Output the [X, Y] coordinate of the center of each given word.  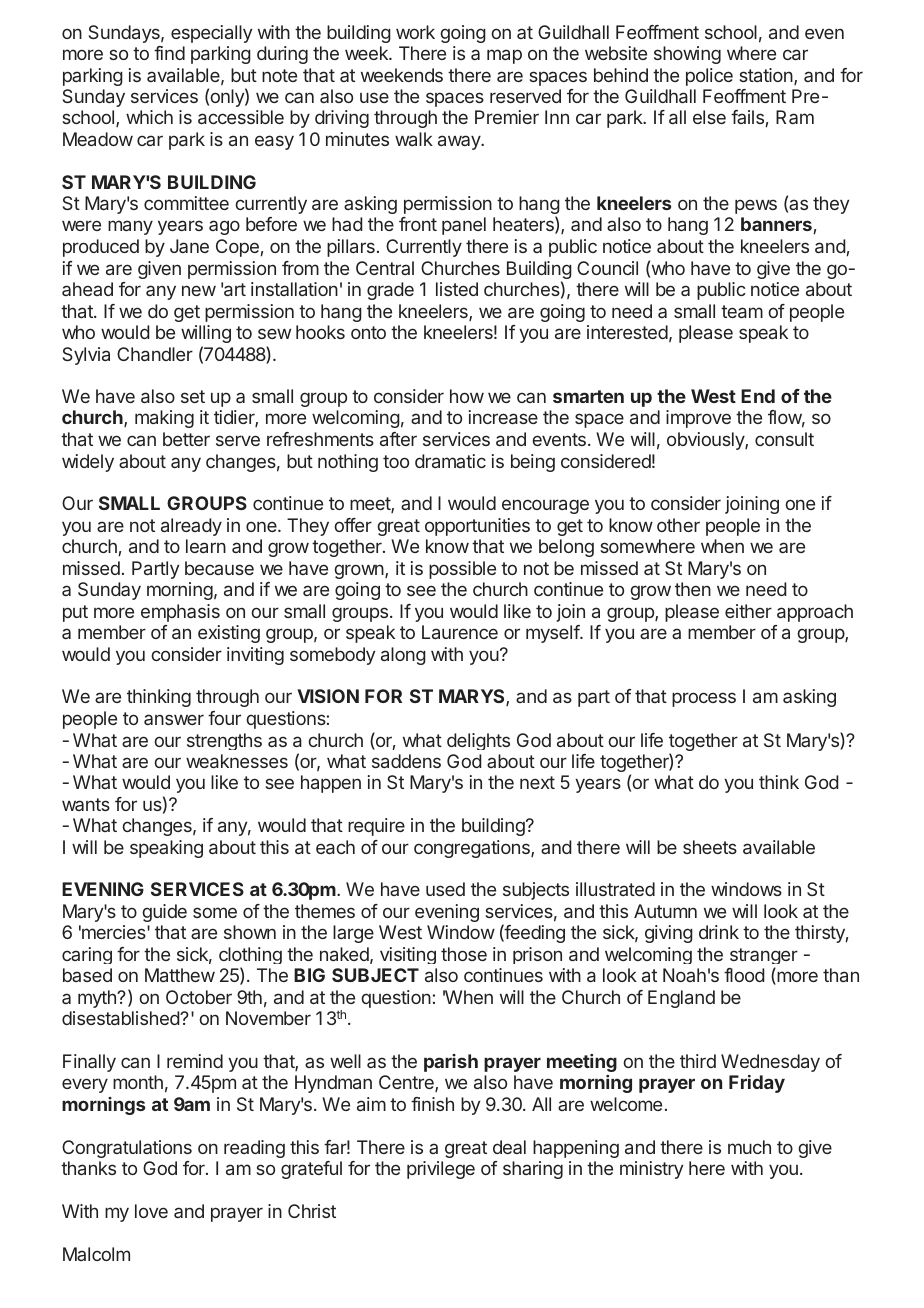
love [151, 1211]
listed [457, 289]
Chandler [155, 354]
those [464, 954]
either [748, 611]
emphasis [180, 613]
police [709, 77]
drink [719, 932]
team [742, 311]
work [415, 32]
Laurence [460, 632]
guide [164, 913]
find [169, 53]
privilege [441, 1170]
